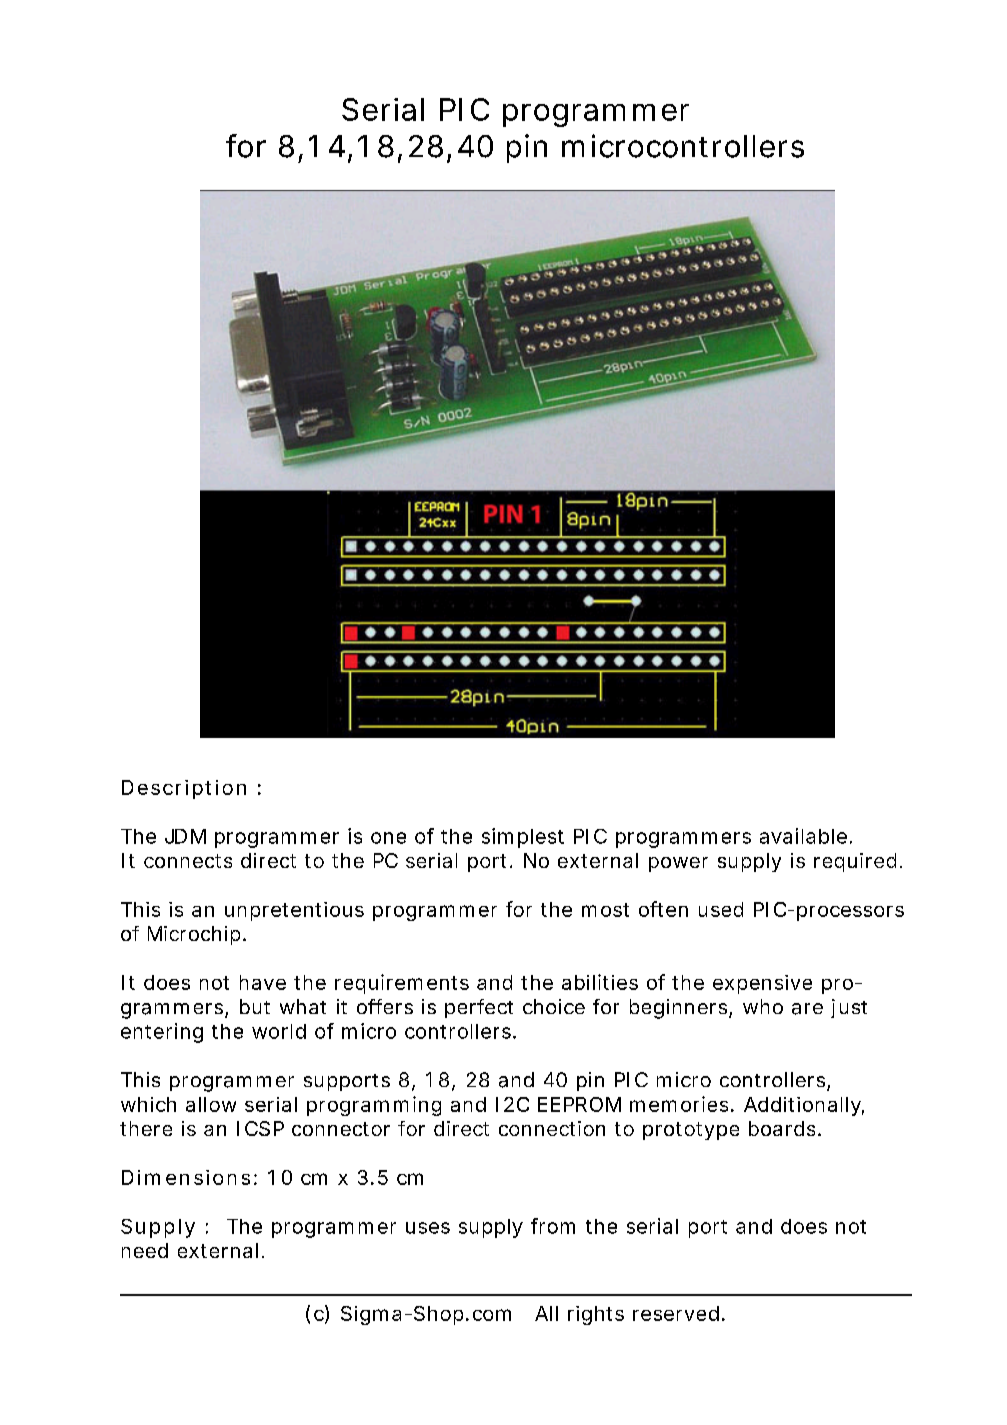  What do you see at coordinates (402, 984) in the screenshot?
I see `requirements` at bounding box center [402, 984].
